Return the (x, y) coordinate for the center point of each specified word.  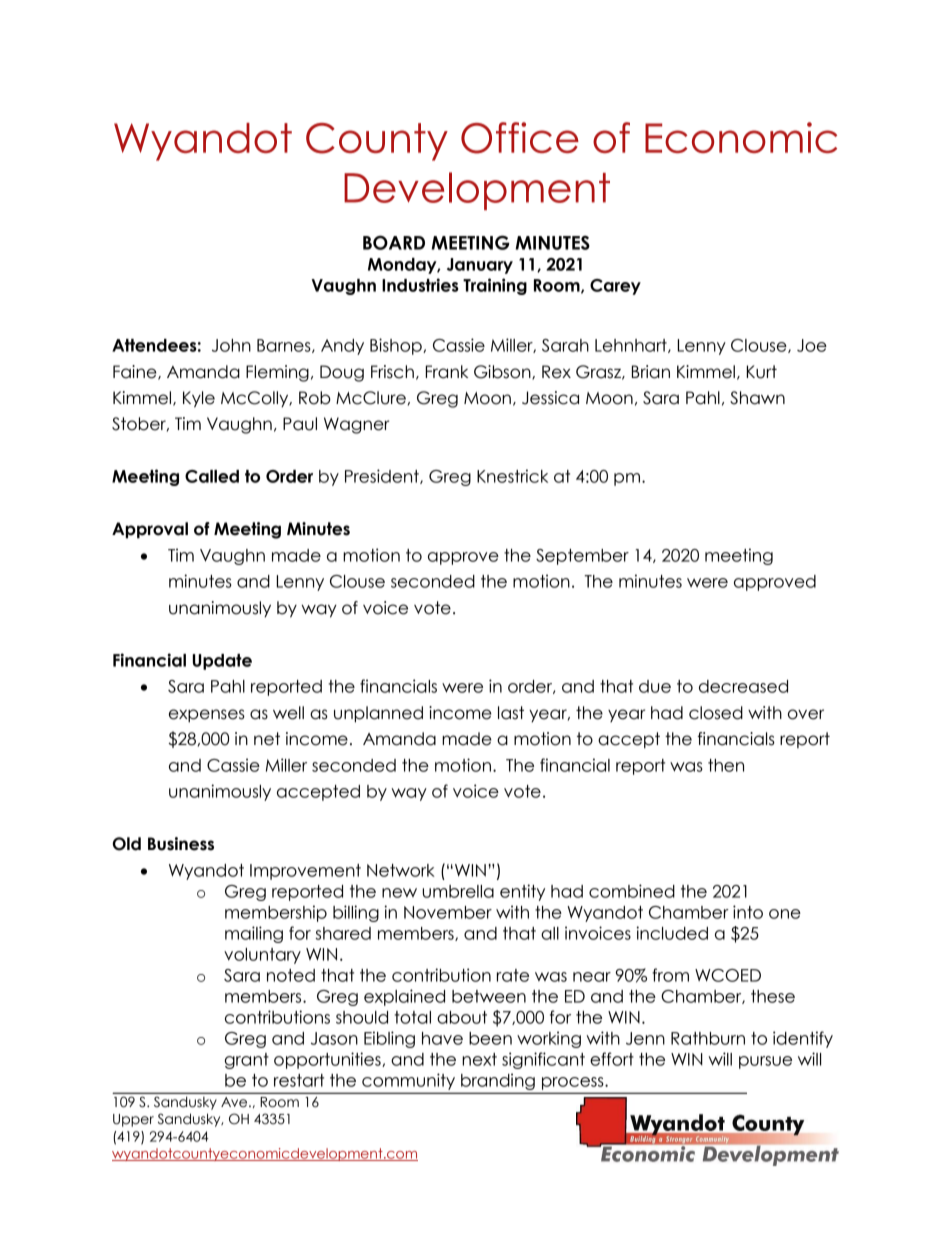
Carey (615, 287)
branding (498, 1083)
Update (222, 662)
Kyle (199, 399)
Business (181, 844)
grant (247, 1061)
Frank (447, 372)
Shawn (757, 398)
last (511, 713)
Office (520, 138)
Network (401, 870)
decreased (743, 686)
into (748, 912)
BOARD (394, 242)
